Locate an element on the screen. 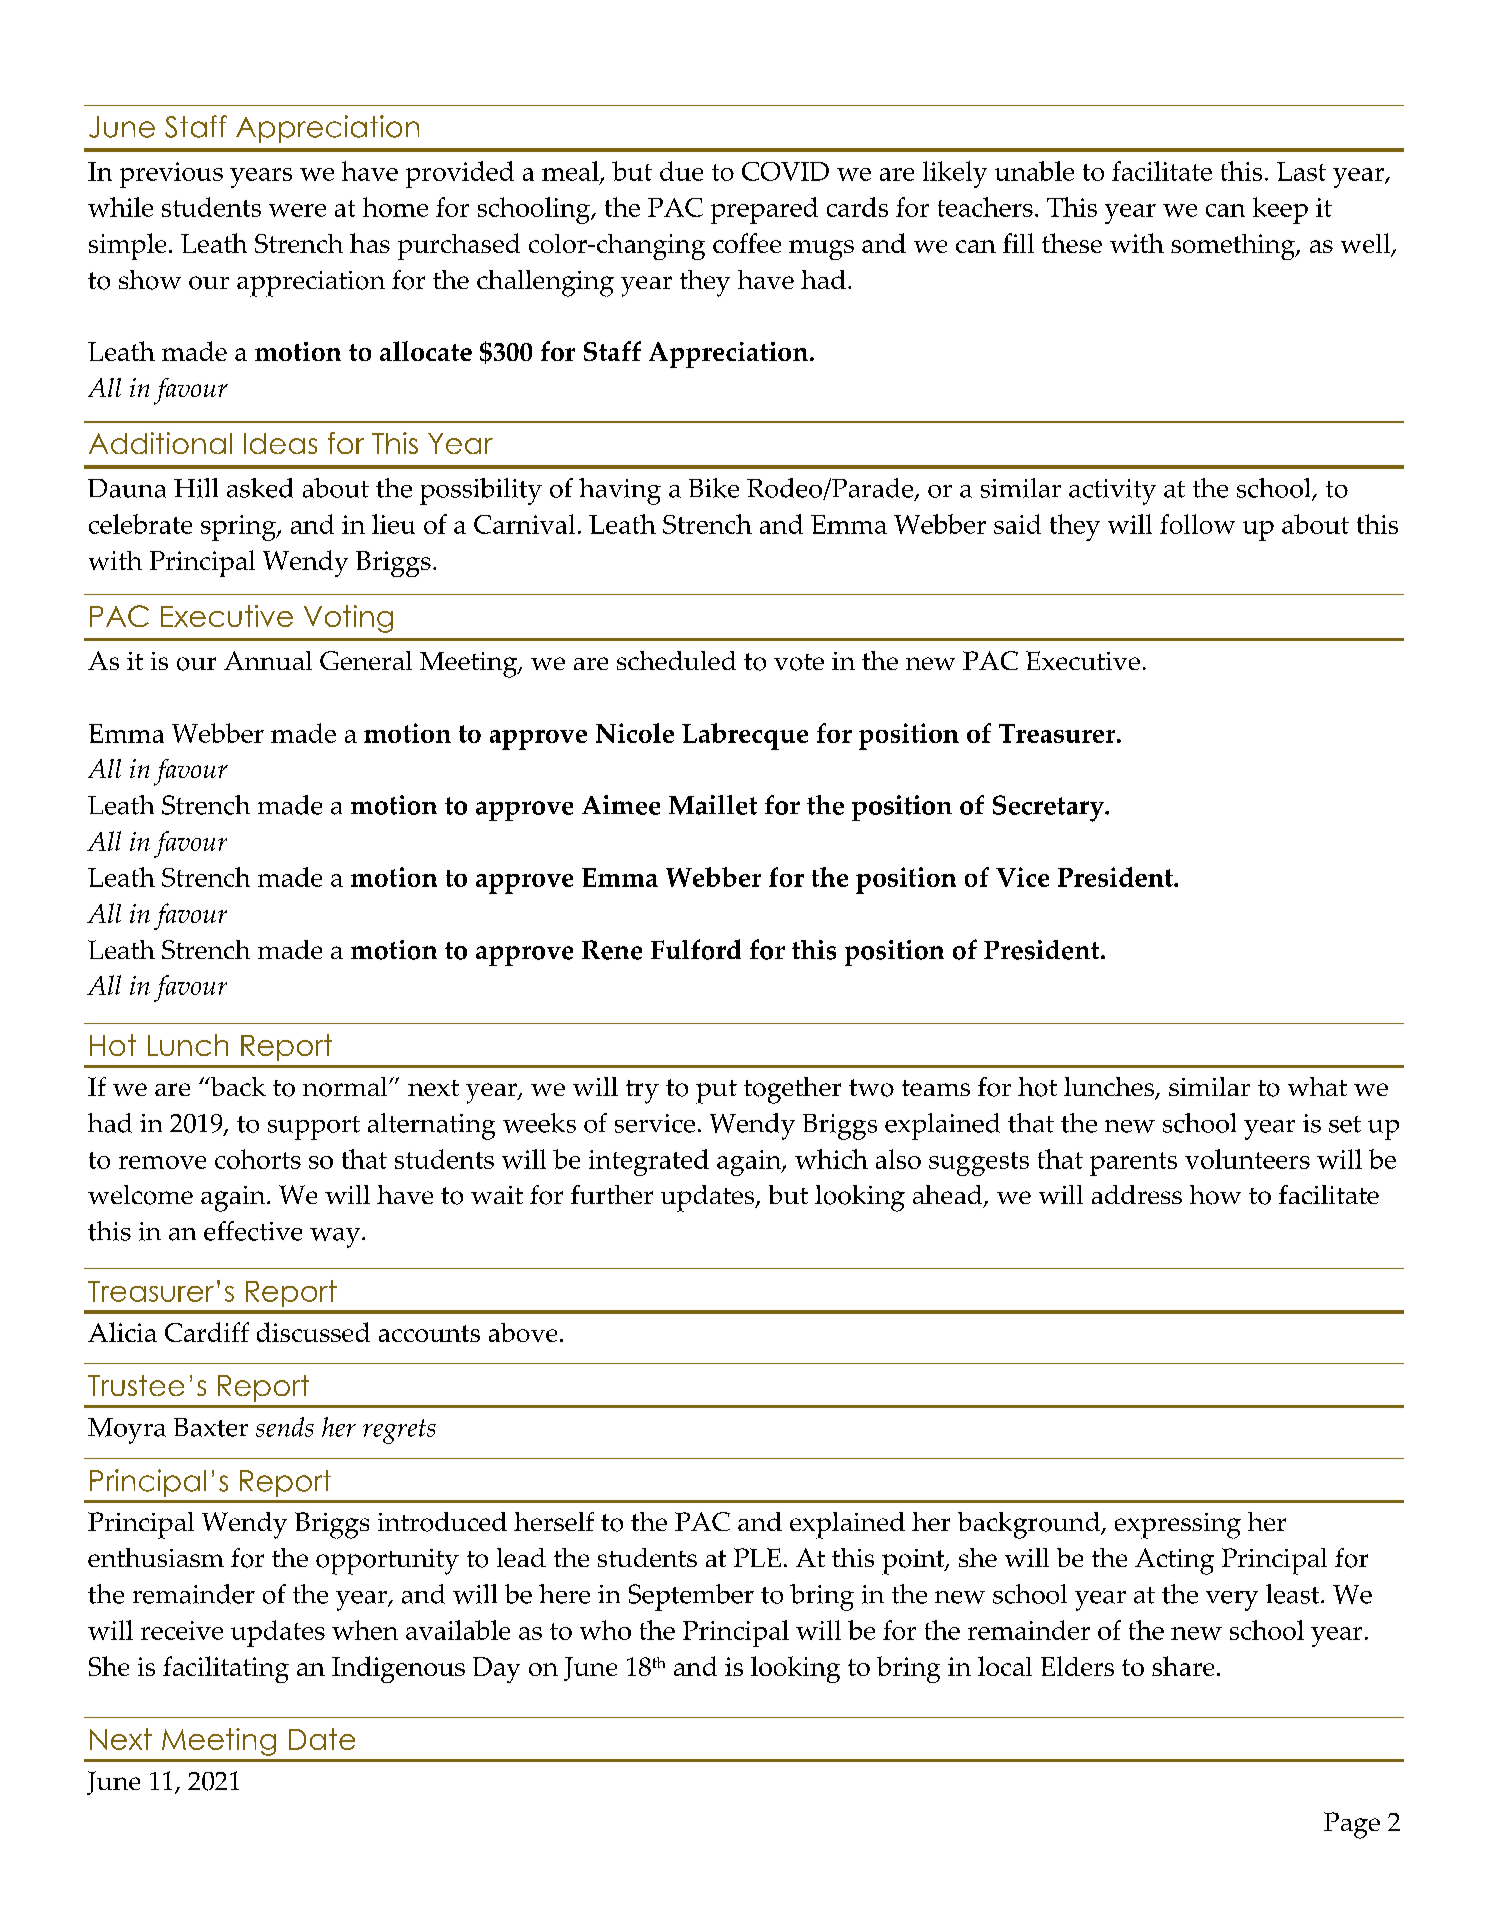 This screenshot has height=1926, width=1488. facilitating is located at coordinates (226, 1669).
